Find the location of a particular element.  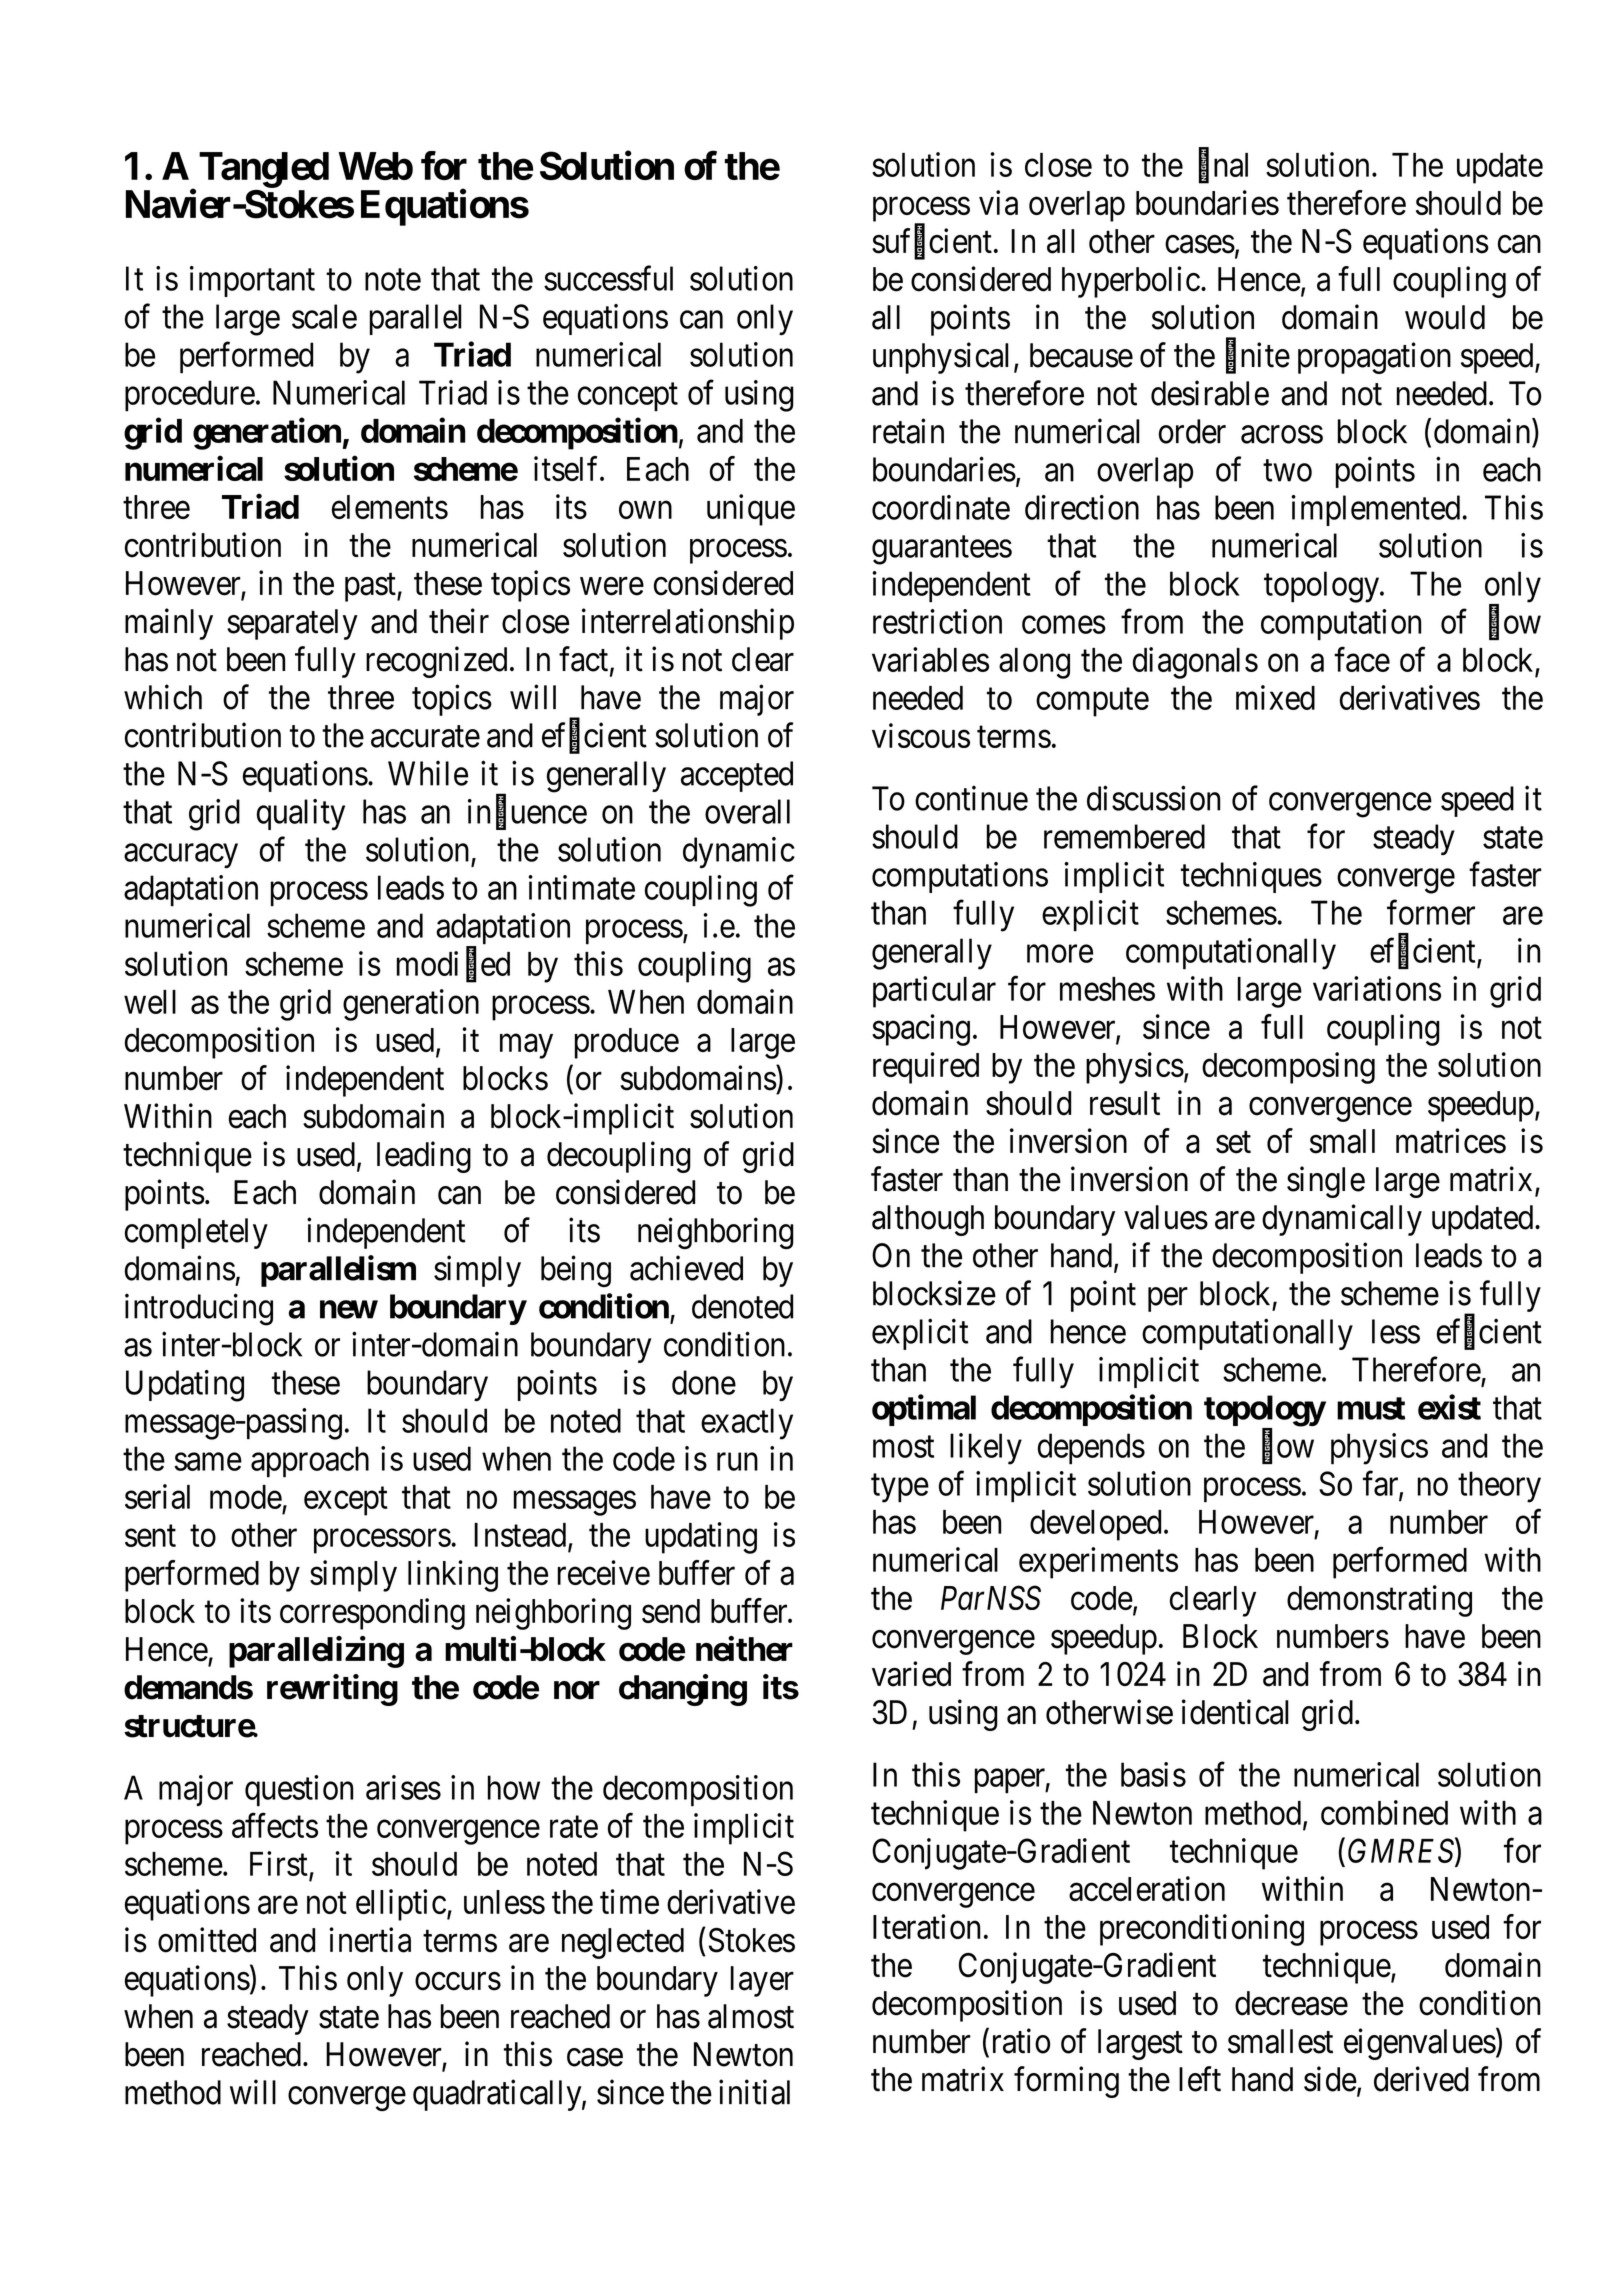

layer is located at coordinates (762, 1981).
